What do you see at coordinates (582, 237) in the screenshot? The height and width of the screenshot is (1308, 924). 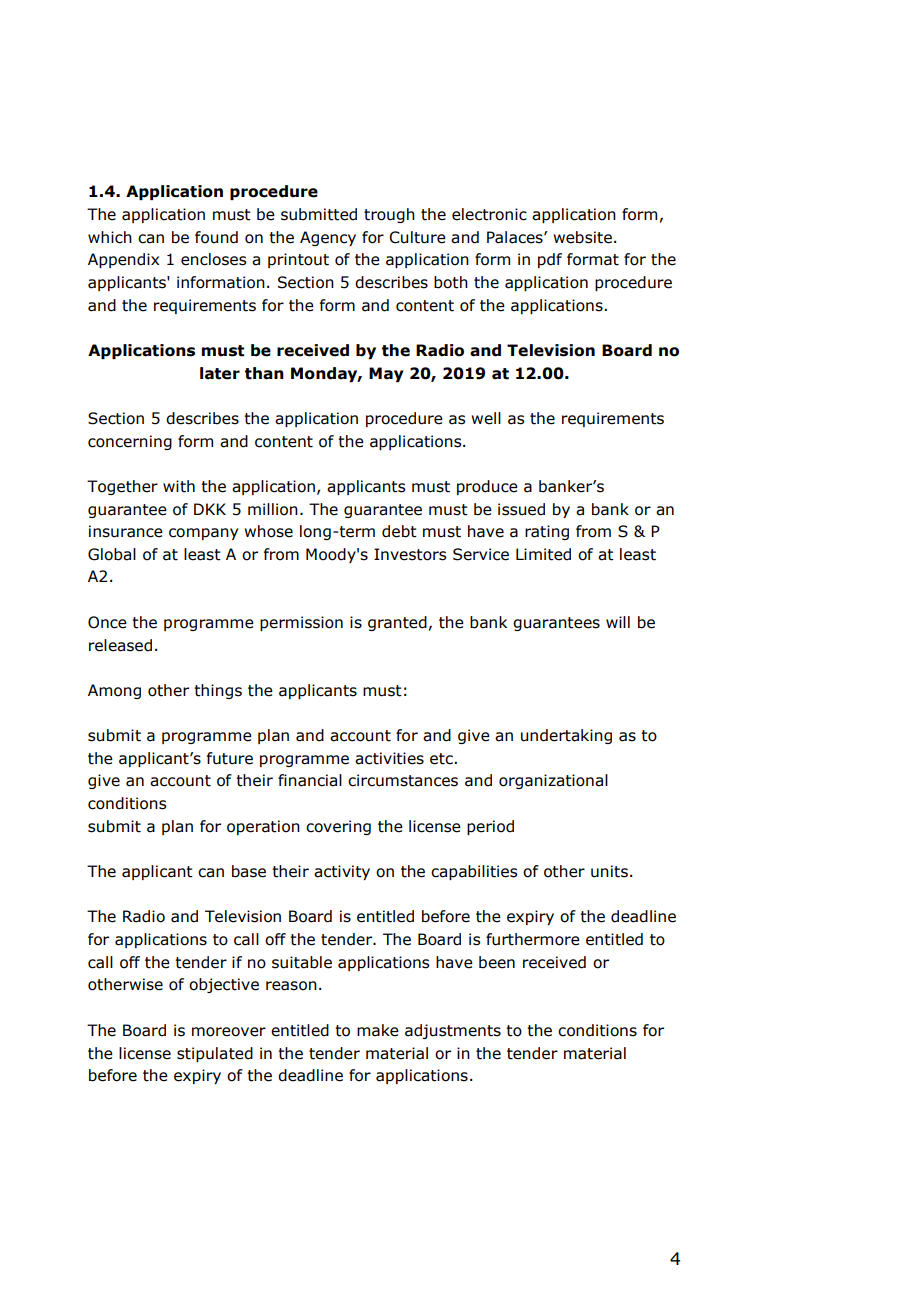 I see `website` at bounding box center [582, 237].
